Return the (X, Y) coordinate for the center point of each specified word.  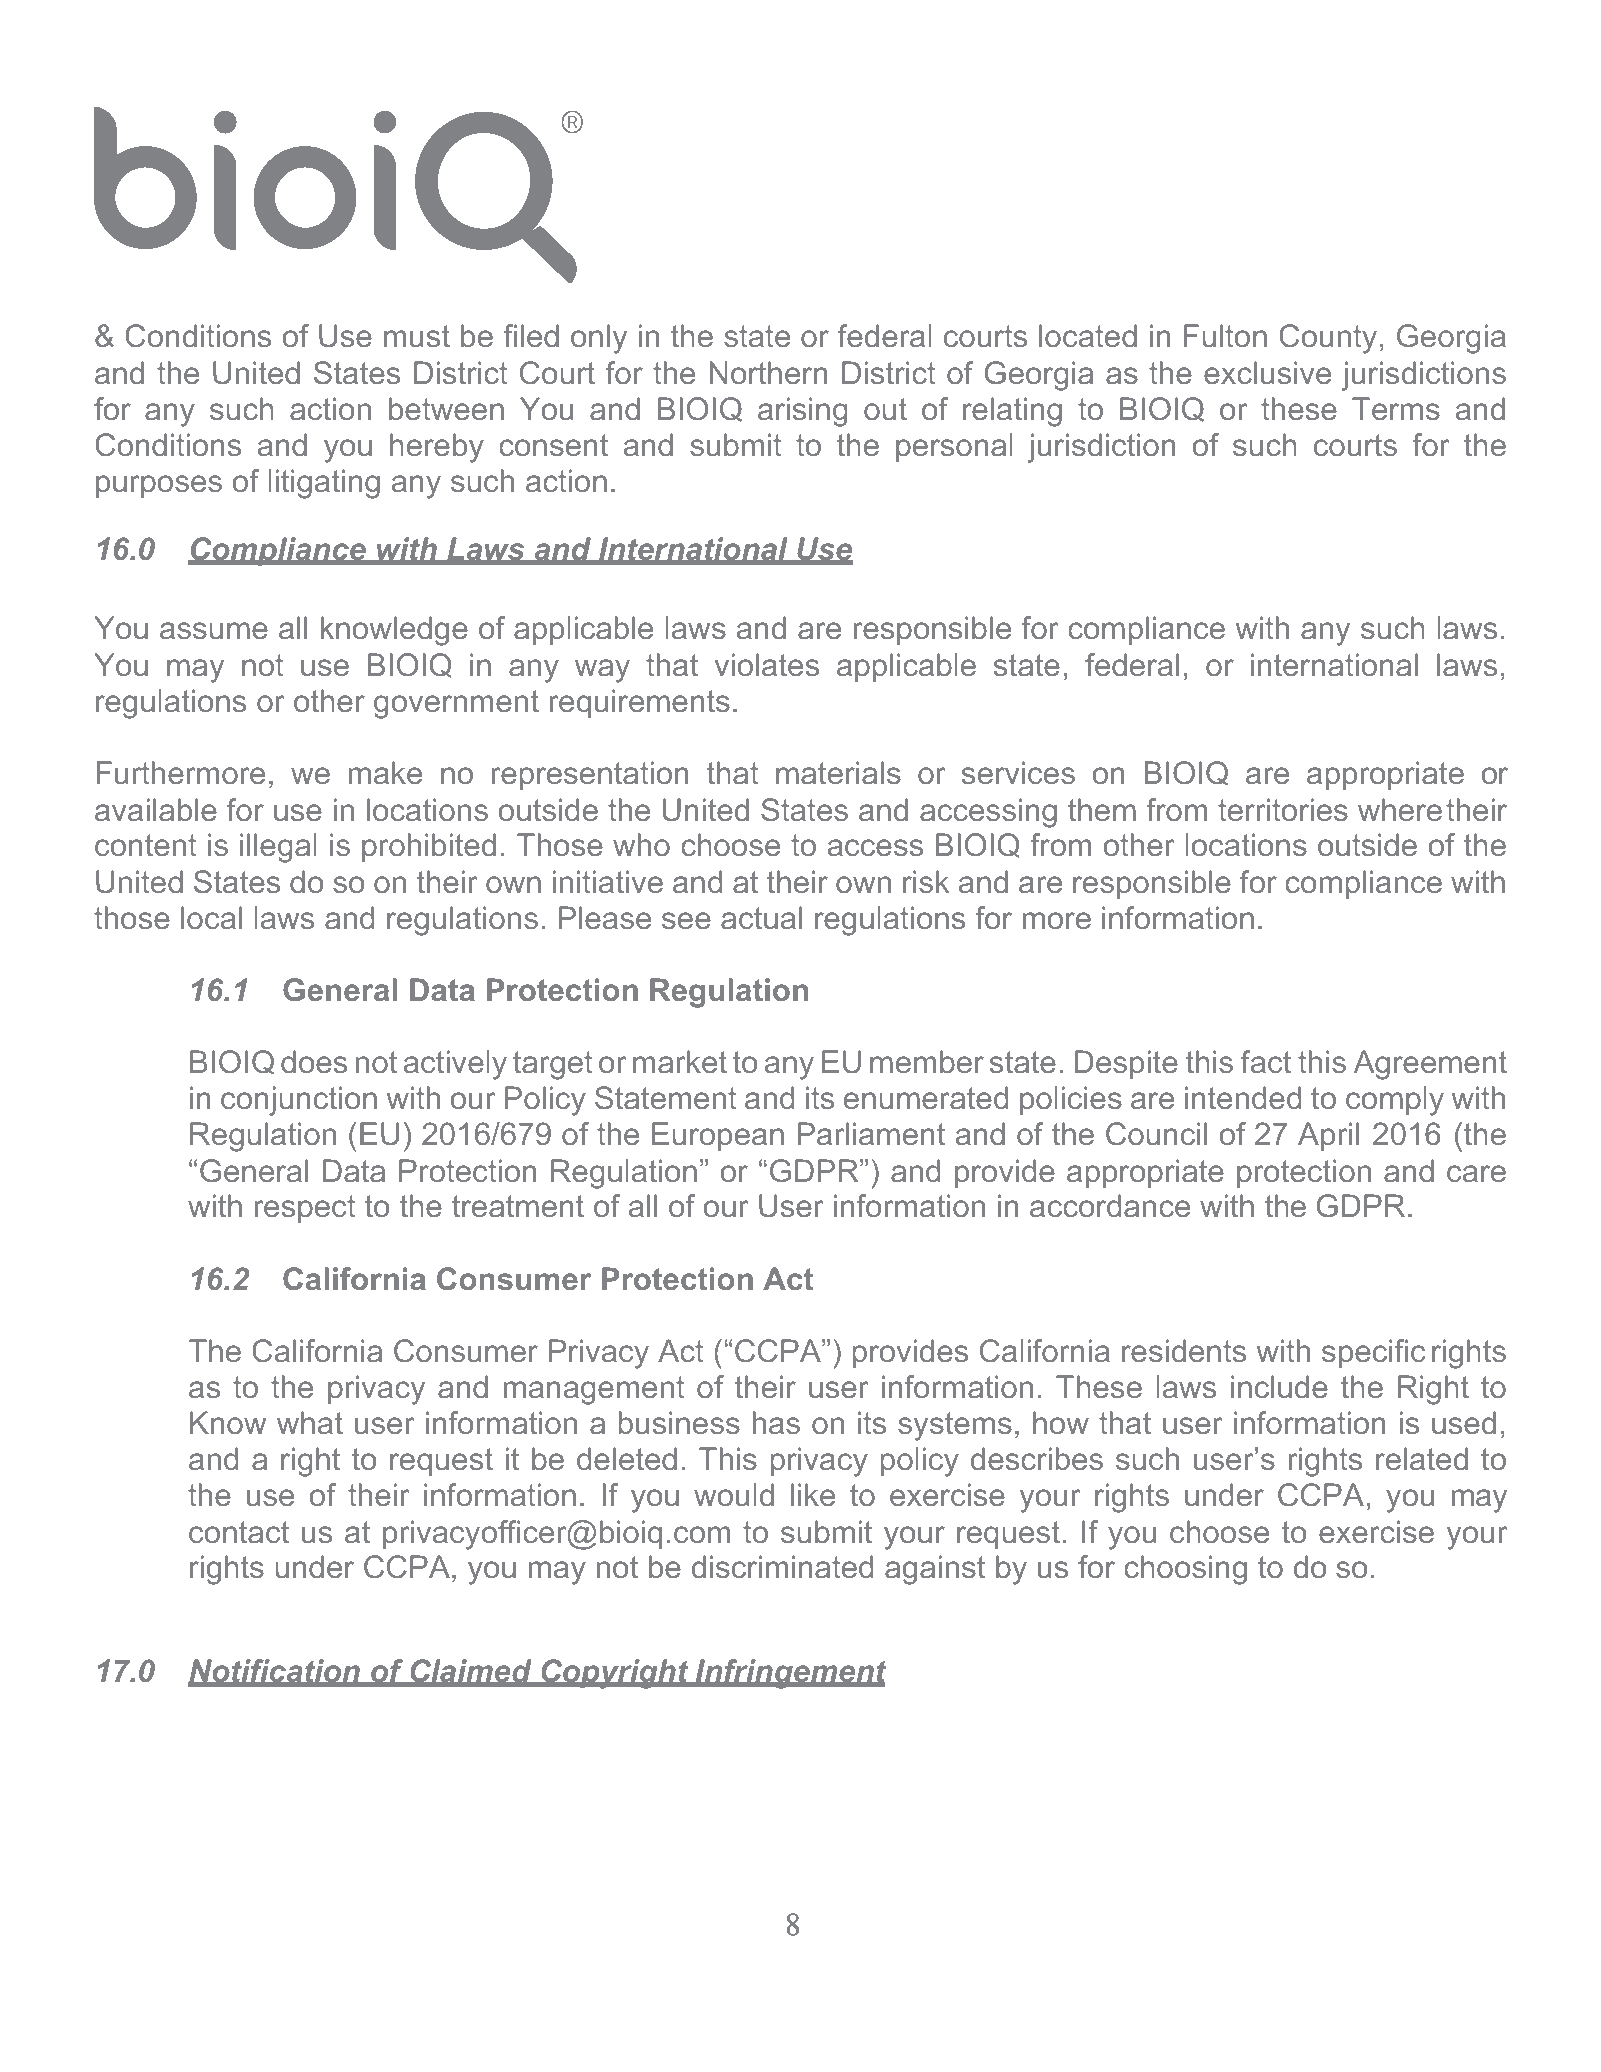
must (417, 336)
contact (239, 1532)
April (1328, 1136)
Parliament (871, 1134)
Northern (768, 373)
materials (838, 773)
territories (1283, 810)
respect (305, 1209)
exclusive (1267, 373)
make (385, 773)
